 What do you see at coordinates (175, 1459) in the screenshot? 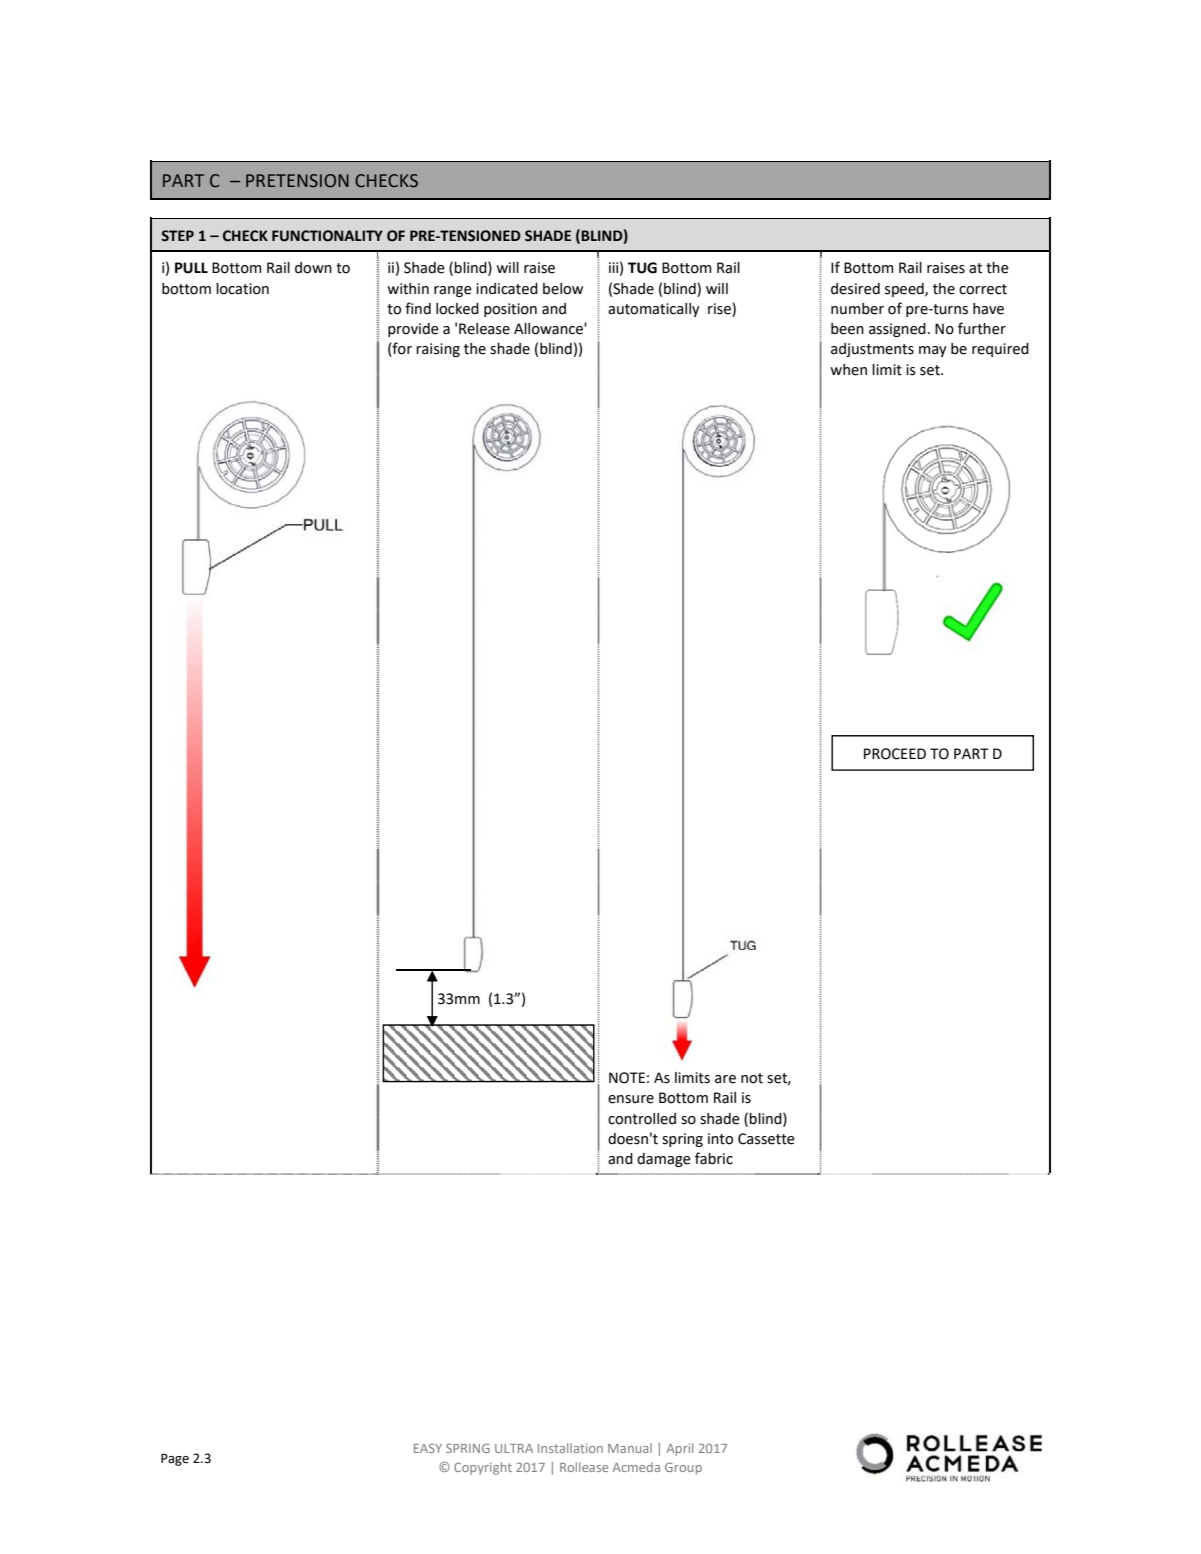
I see `Page` at bounding box center [175, 1459].
